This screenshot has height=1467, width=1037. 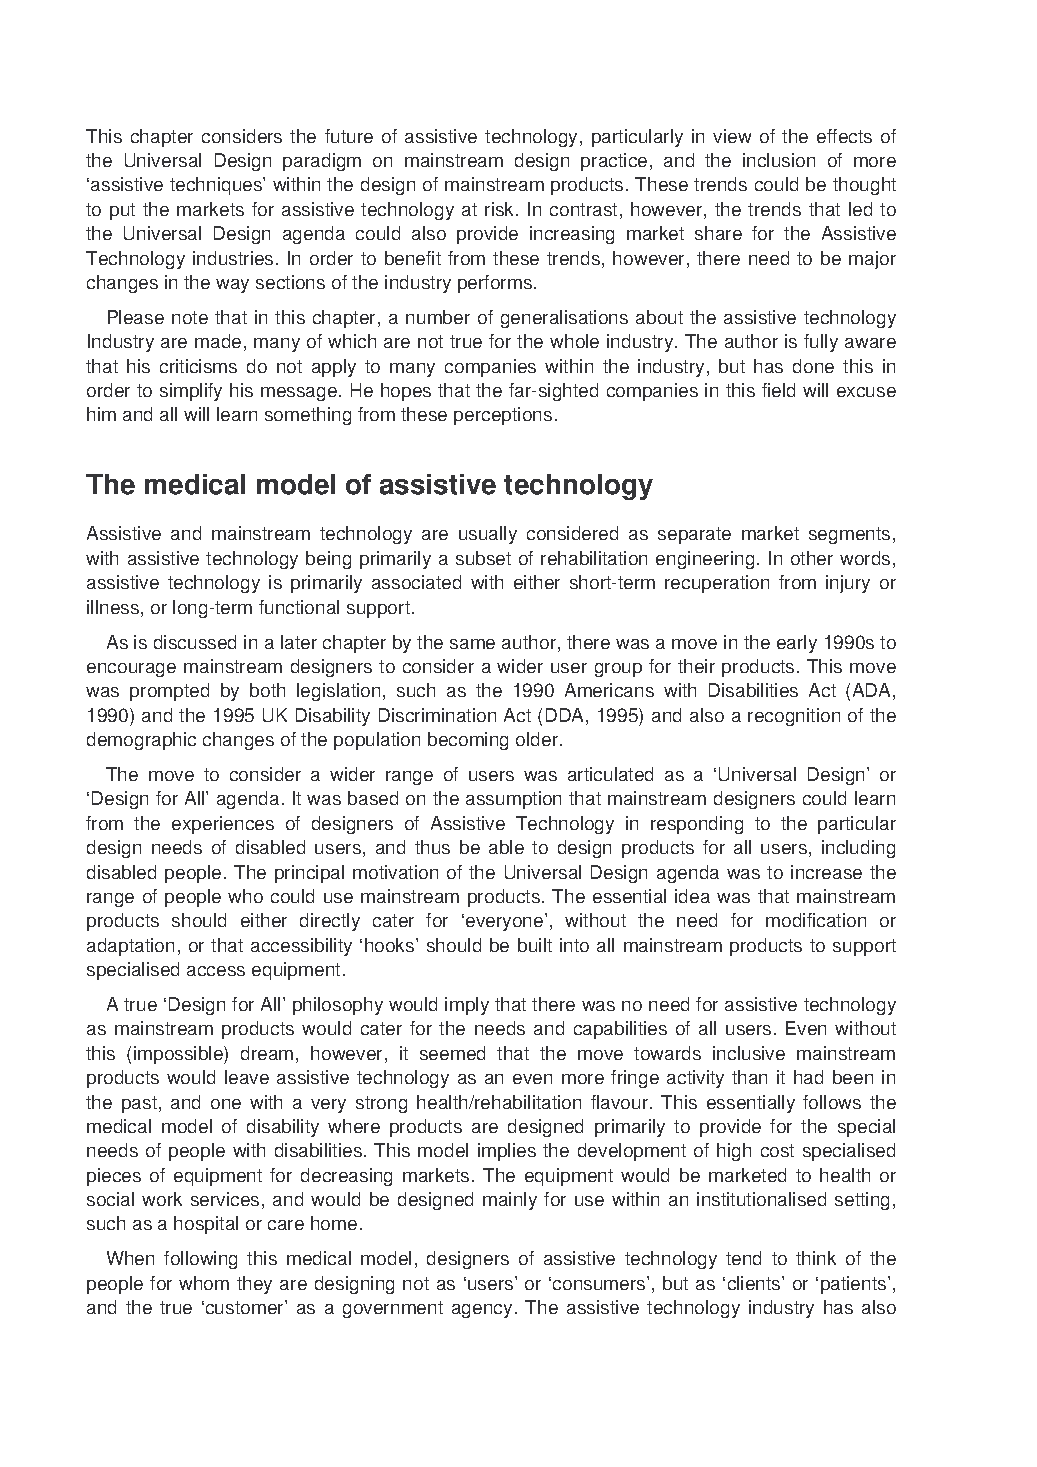 What do you see at coordinates (535, 945) in the screenshot?
I see `built` at bounding box center [535, 945].
